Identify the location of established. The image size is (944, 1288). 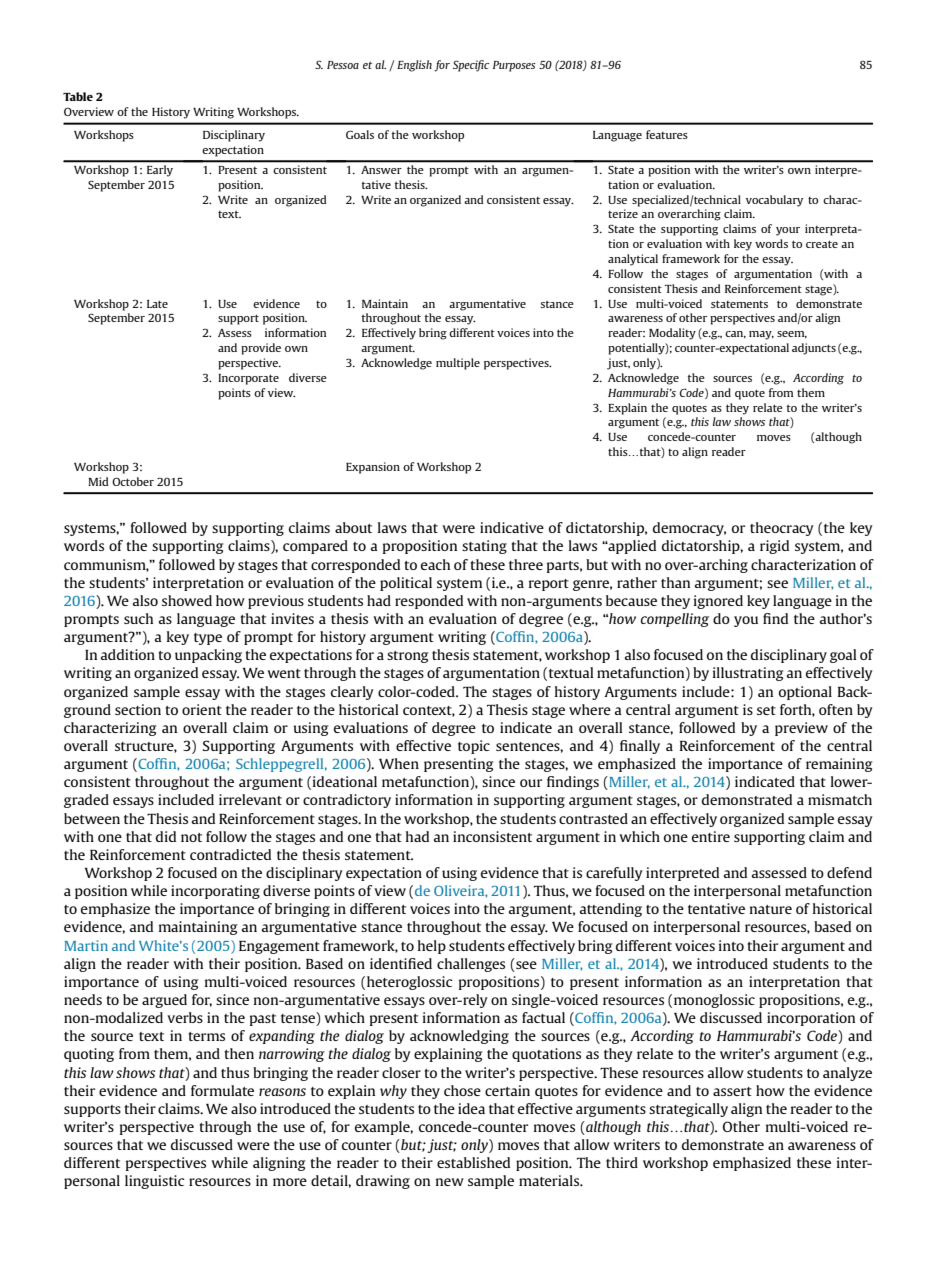
(473, 1162).
